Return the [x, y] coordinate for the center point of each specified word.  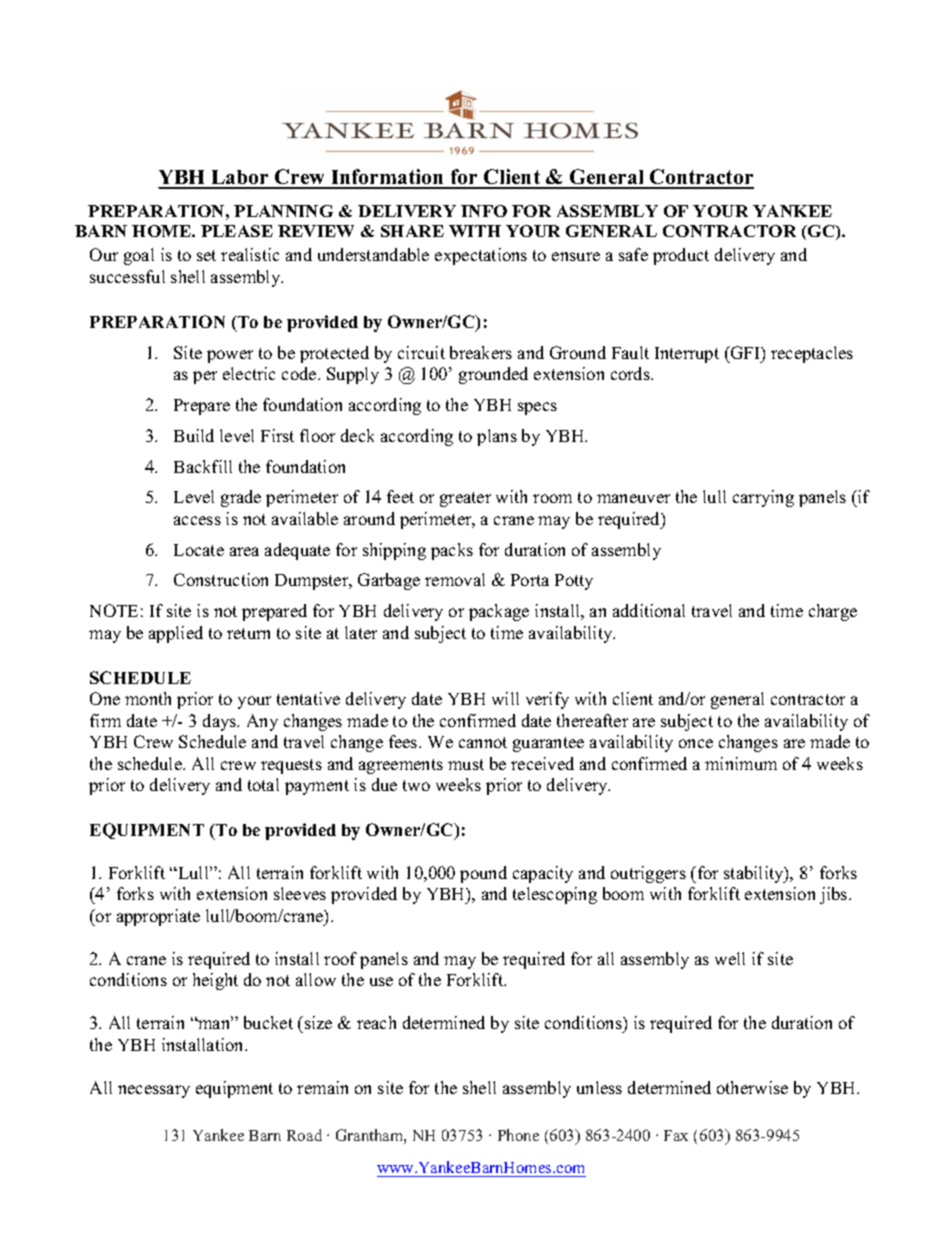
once [696, 743]
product [681, 256]
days [221, 722]
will [505, 698]
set [206, 255]
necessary [154, 1091]
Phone [518, 1135]
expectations [481, 256]
